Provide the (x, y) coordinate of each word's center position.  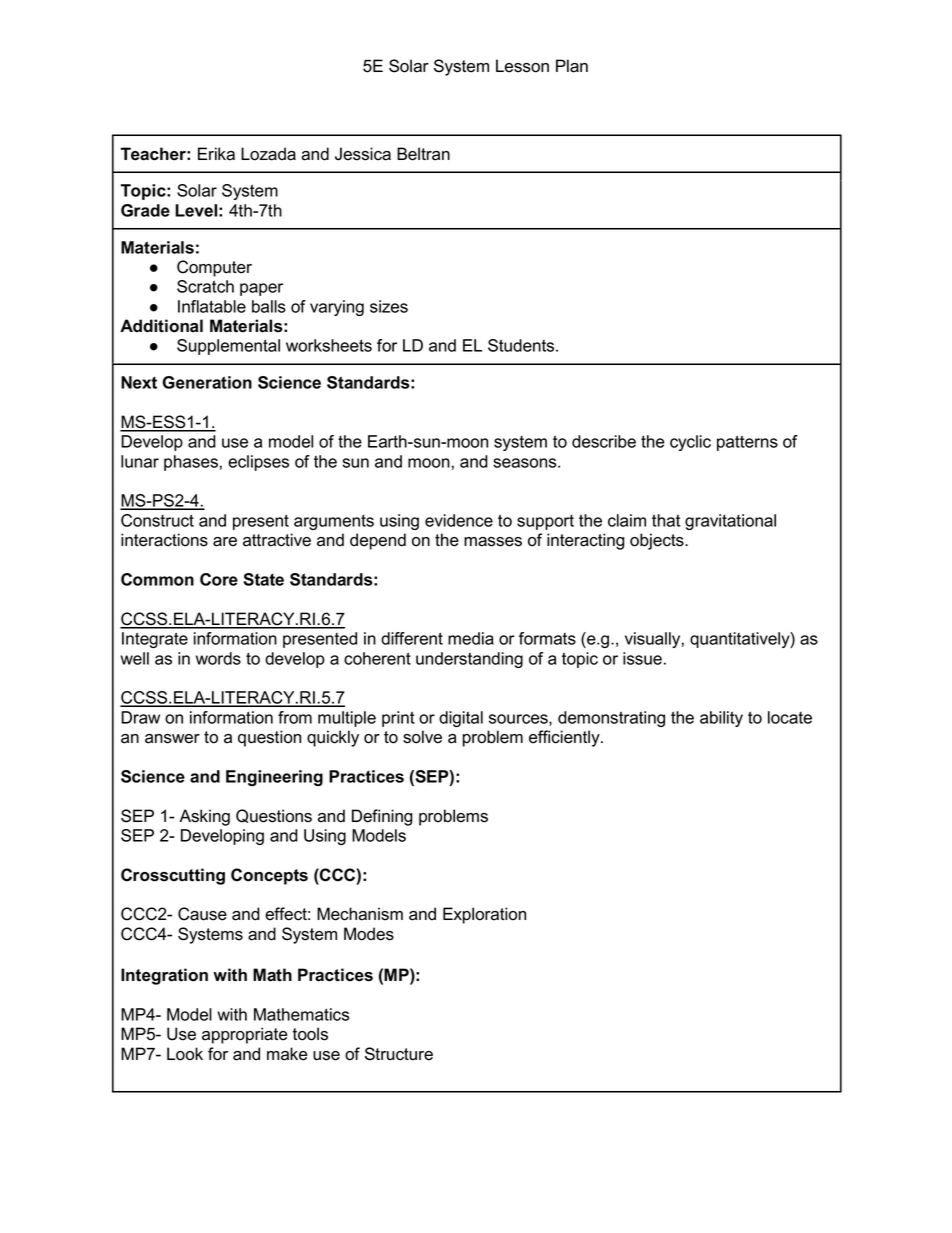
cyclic (690, 443)
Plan (572, 66)
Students (522, 345)
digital (461, 719)
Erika (216, 154)
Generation (207, 382)
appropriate (245, 1035)
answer (172, 739)
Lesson (522, 66)
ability (721, 719)
